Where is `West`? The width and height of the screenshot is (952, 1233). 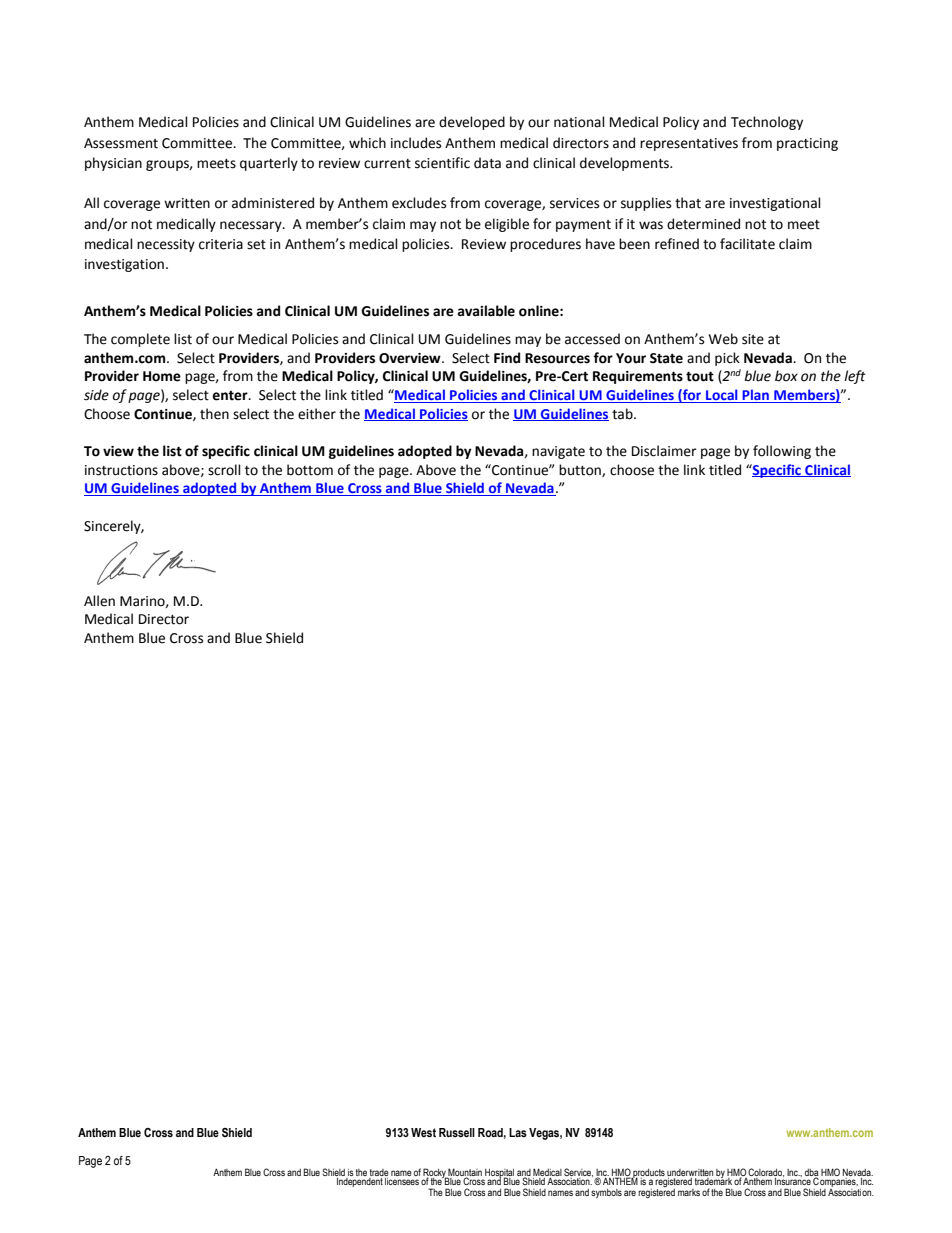 West is located at coordinates (423, 1133).
